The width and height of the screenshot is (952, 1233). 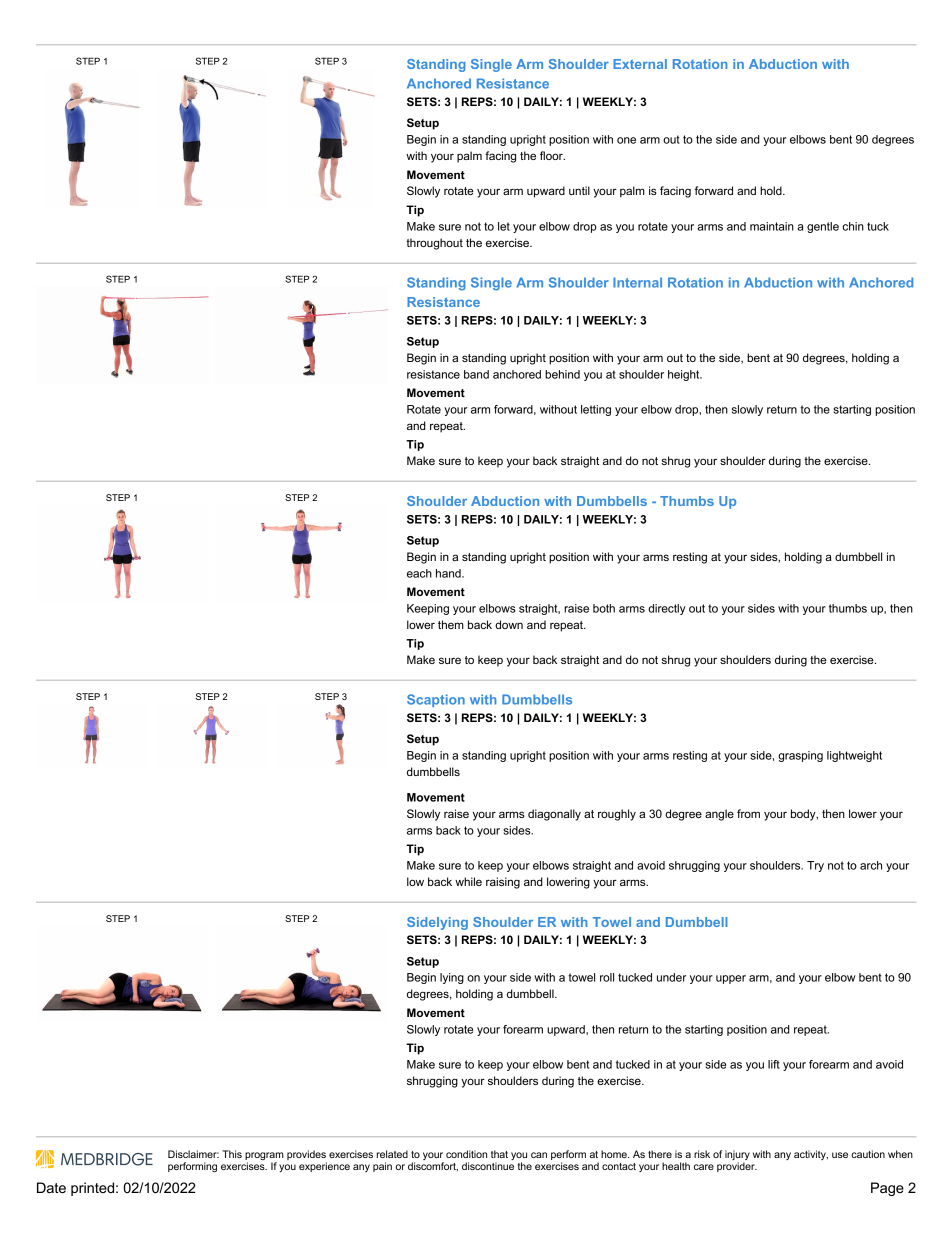 I want to click on condition, so click(x=466, y=1154).
